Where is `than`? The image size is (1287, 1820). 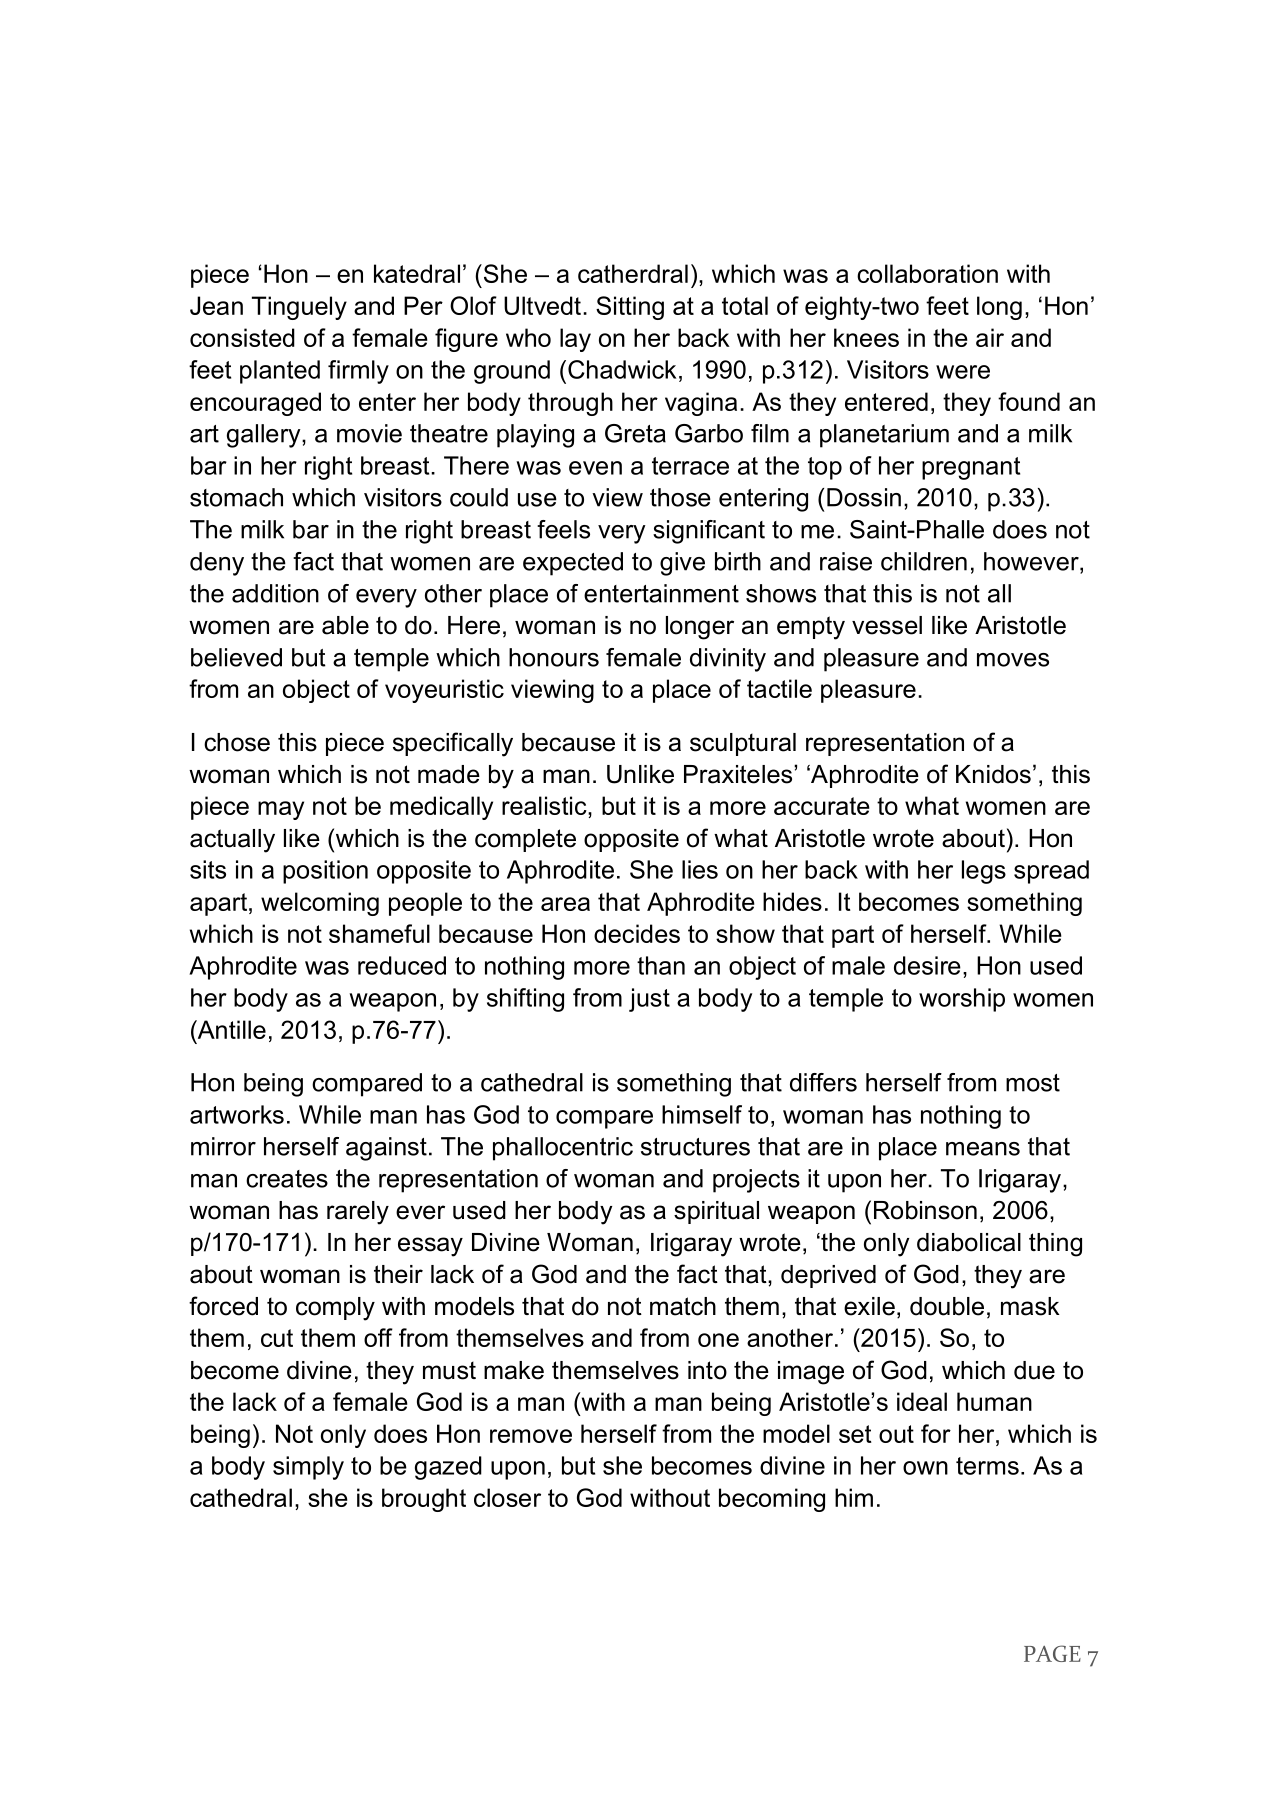
than is located at coordinates (661, 965).
